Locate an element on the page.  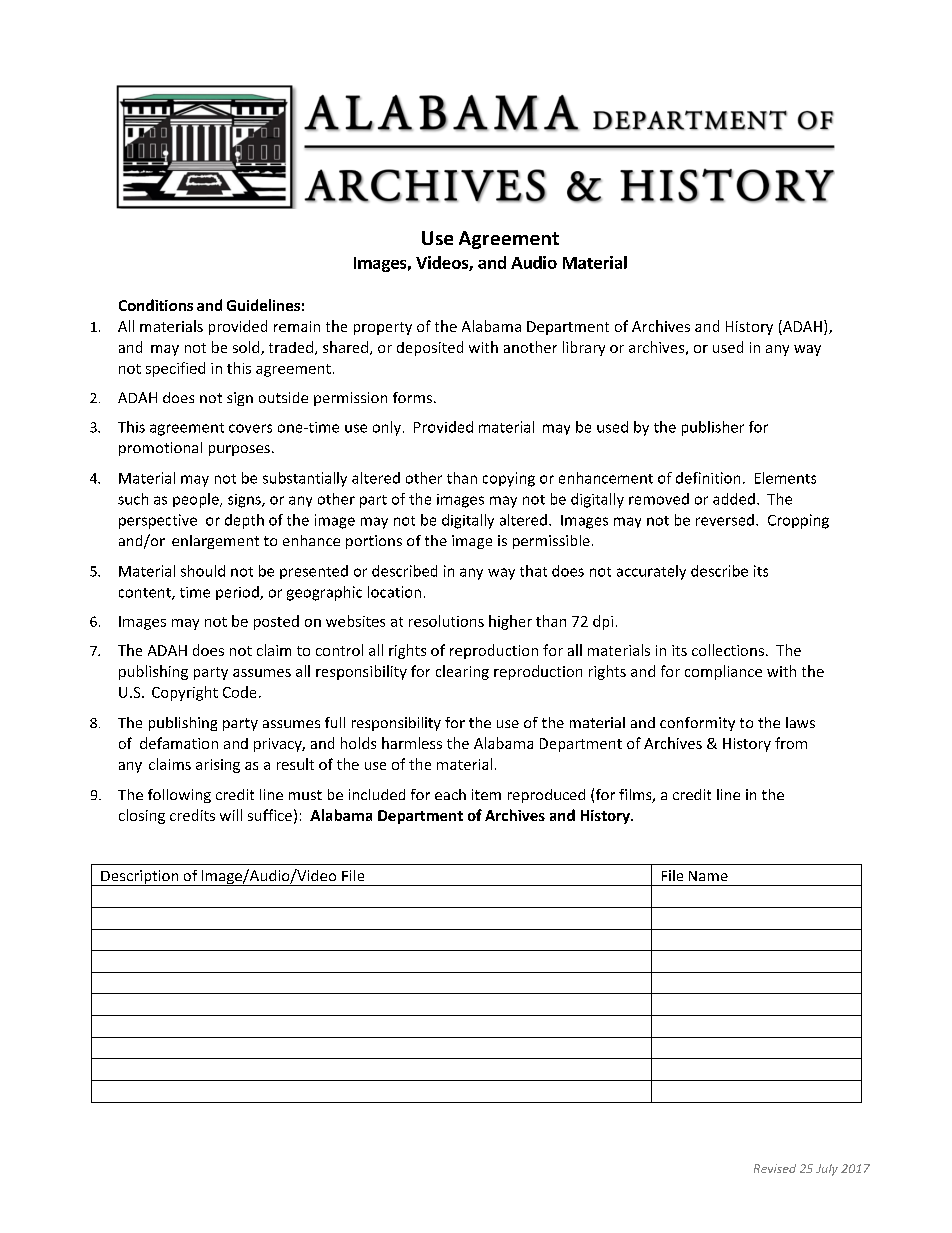
deposited is located at coordinates (430, 348).
